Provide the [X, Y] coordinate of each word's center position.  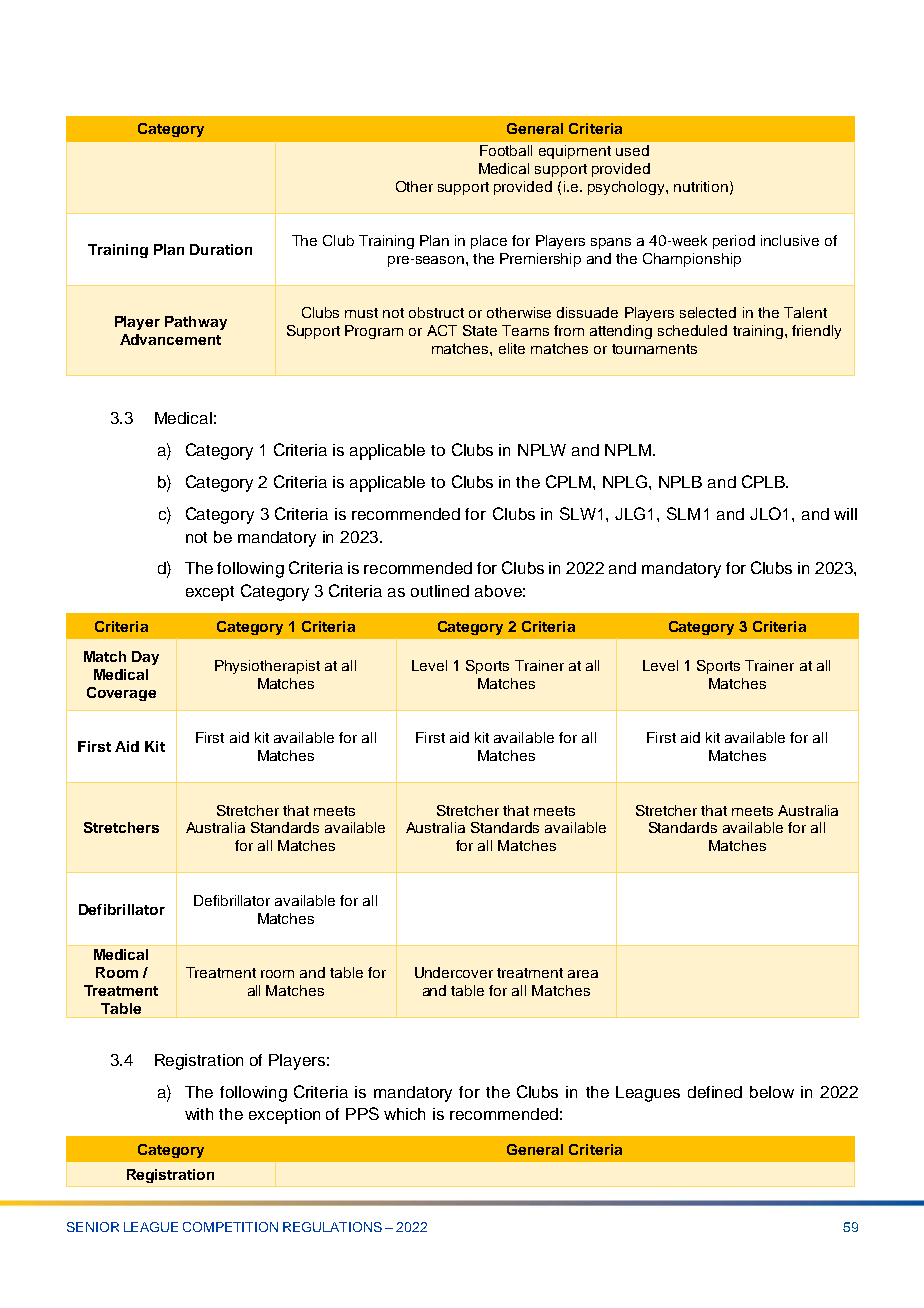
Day [145, 658]
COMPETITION [230, 1227]
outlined [440, 591]
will [845, 514]
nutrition [701, 186]
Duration [221, 249]
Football [506, 150]
